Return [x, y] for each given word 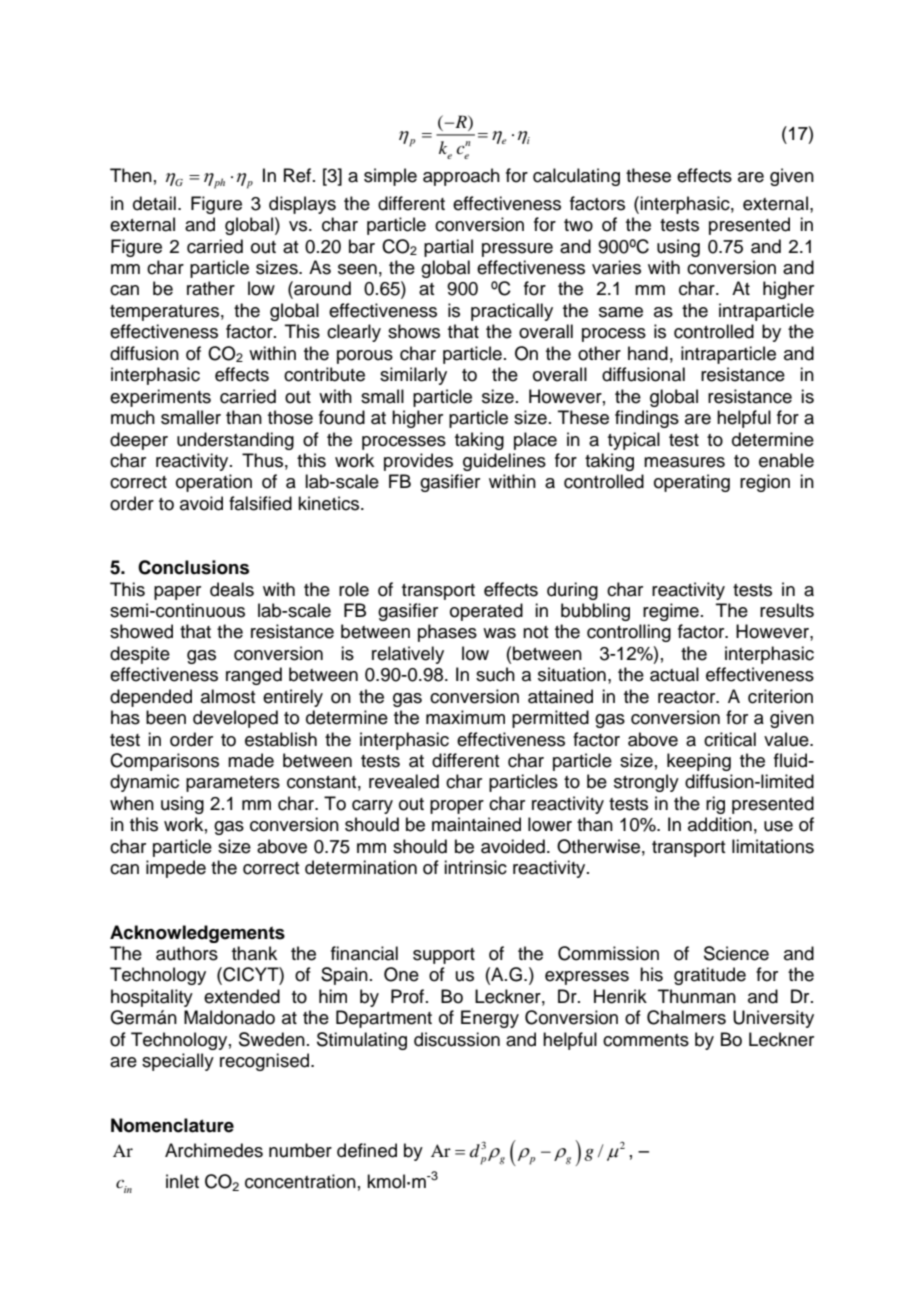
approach [461, 177]
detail [154, 203]
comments [646, 1040]
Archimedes [214, 1150]
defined [367, 1150]
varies [616, 267]
